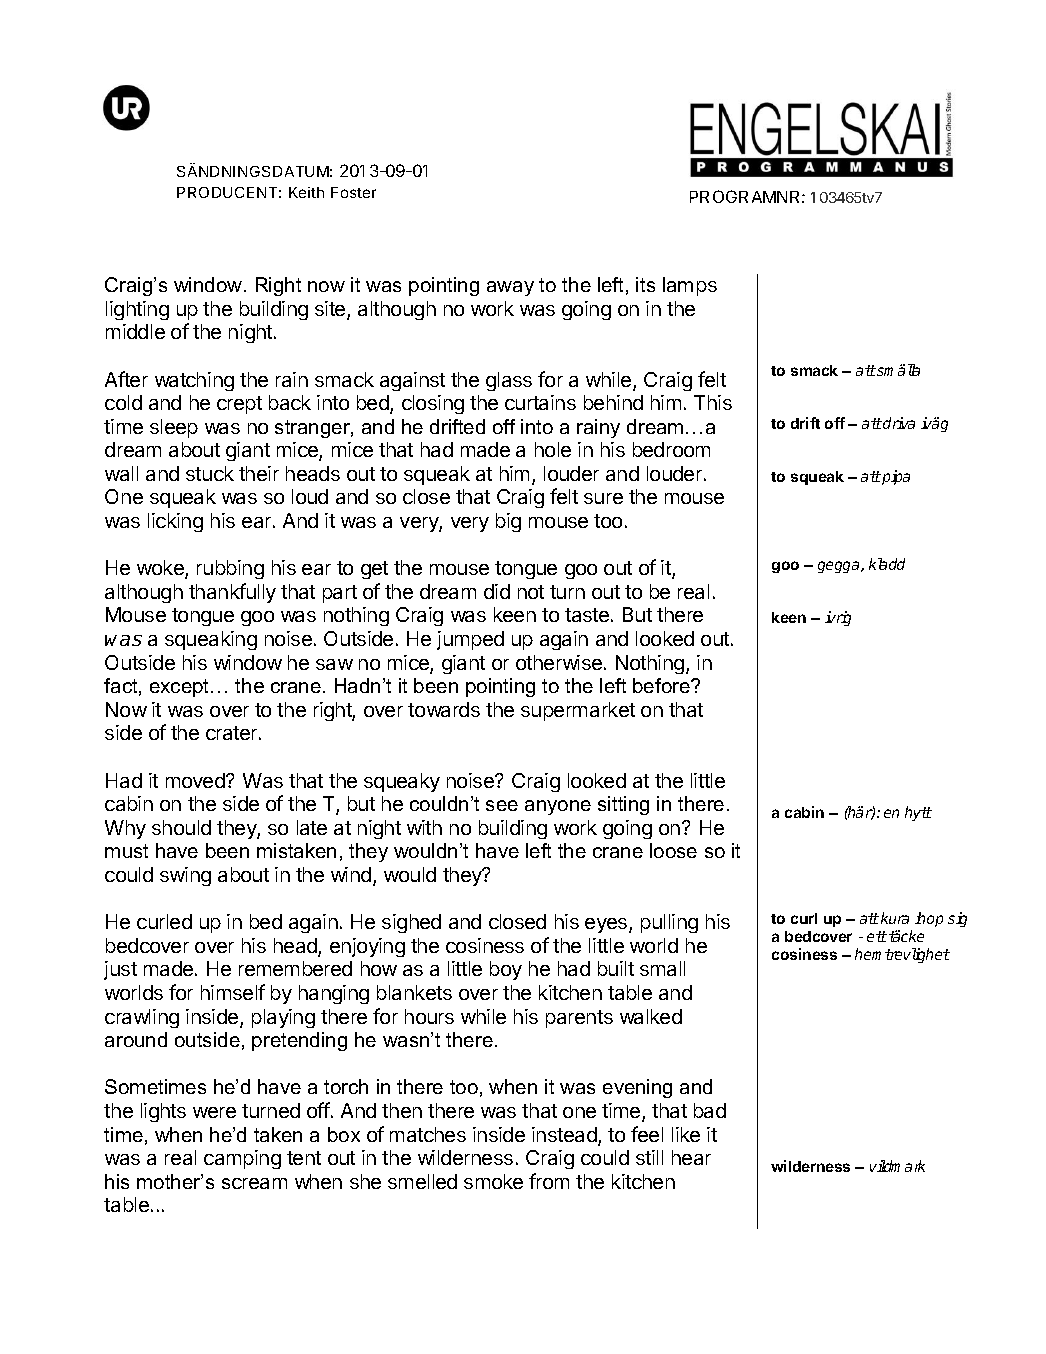 This document has height=1354, width=1046. I want to click on This, so click(713, 402).
